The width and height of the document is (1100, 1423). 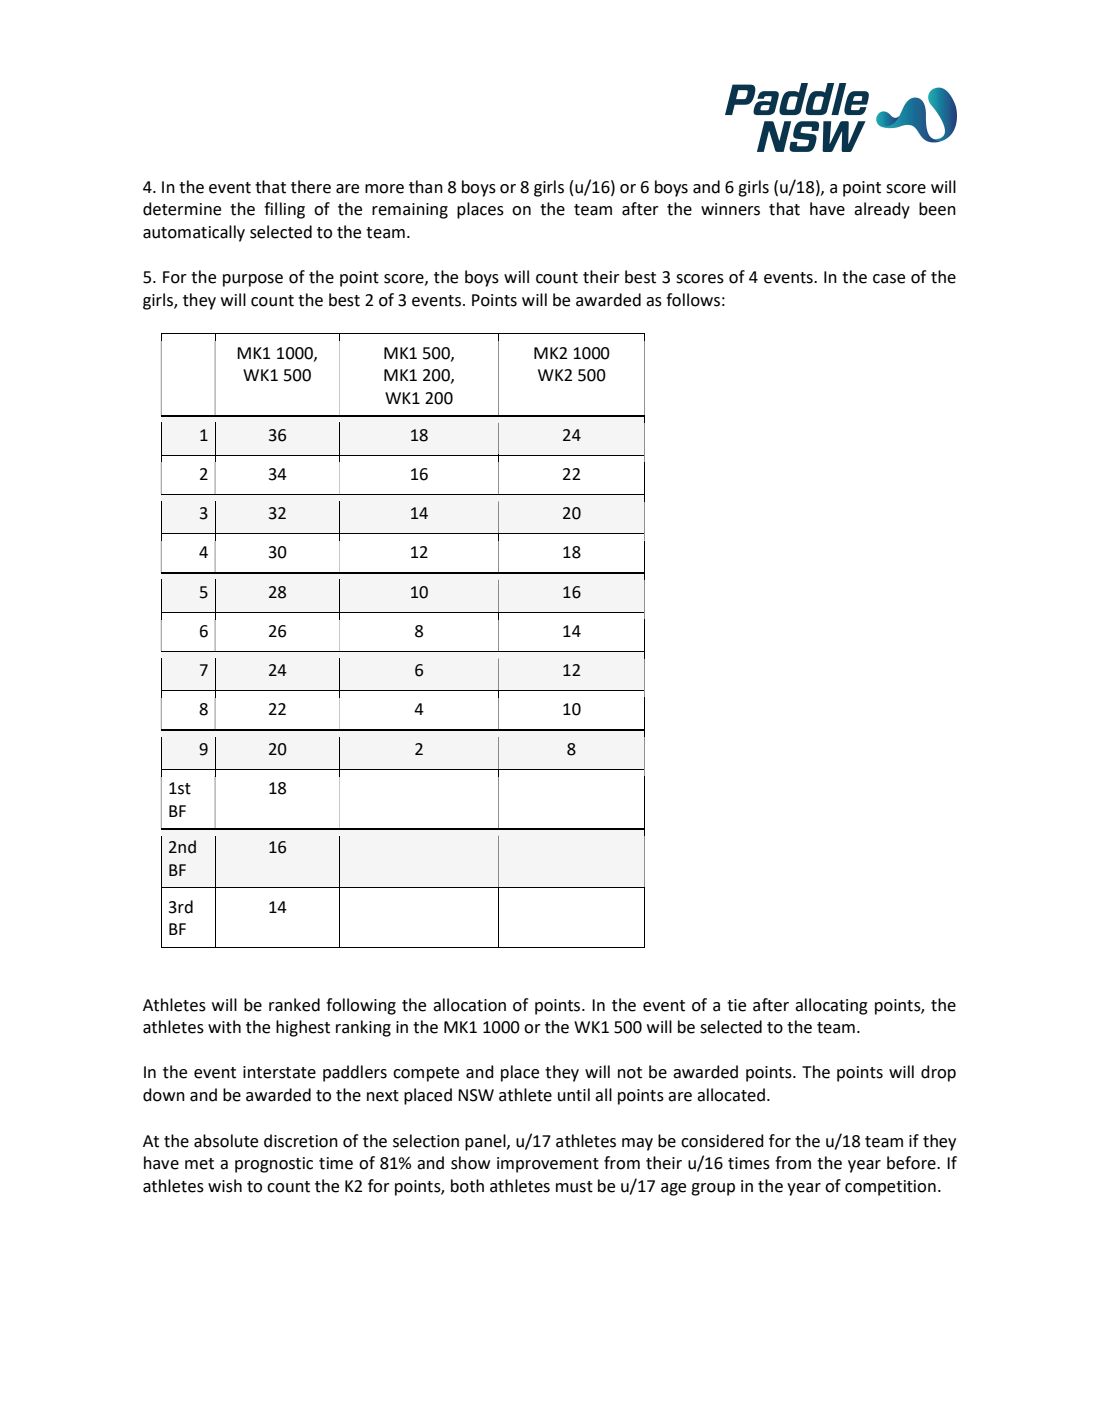 I want to click on allocating, so click(x=831, y=1006).
